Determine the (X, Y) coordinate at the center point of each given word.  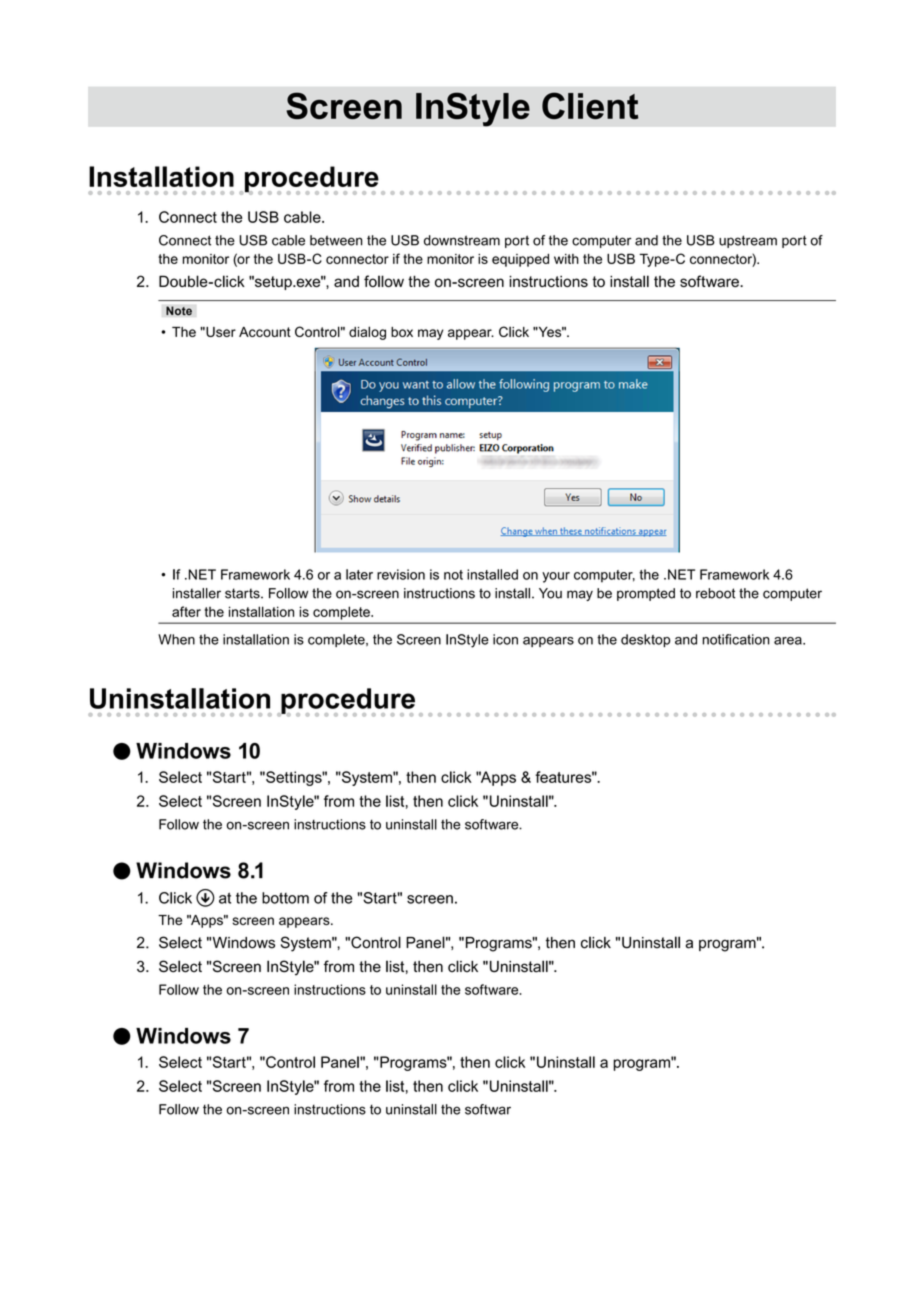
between (336, 240)
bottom (285, 898)
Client (590, 105)
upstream (748, 241)
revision (401, 574)
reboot (716, 593)
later (359, 574)
